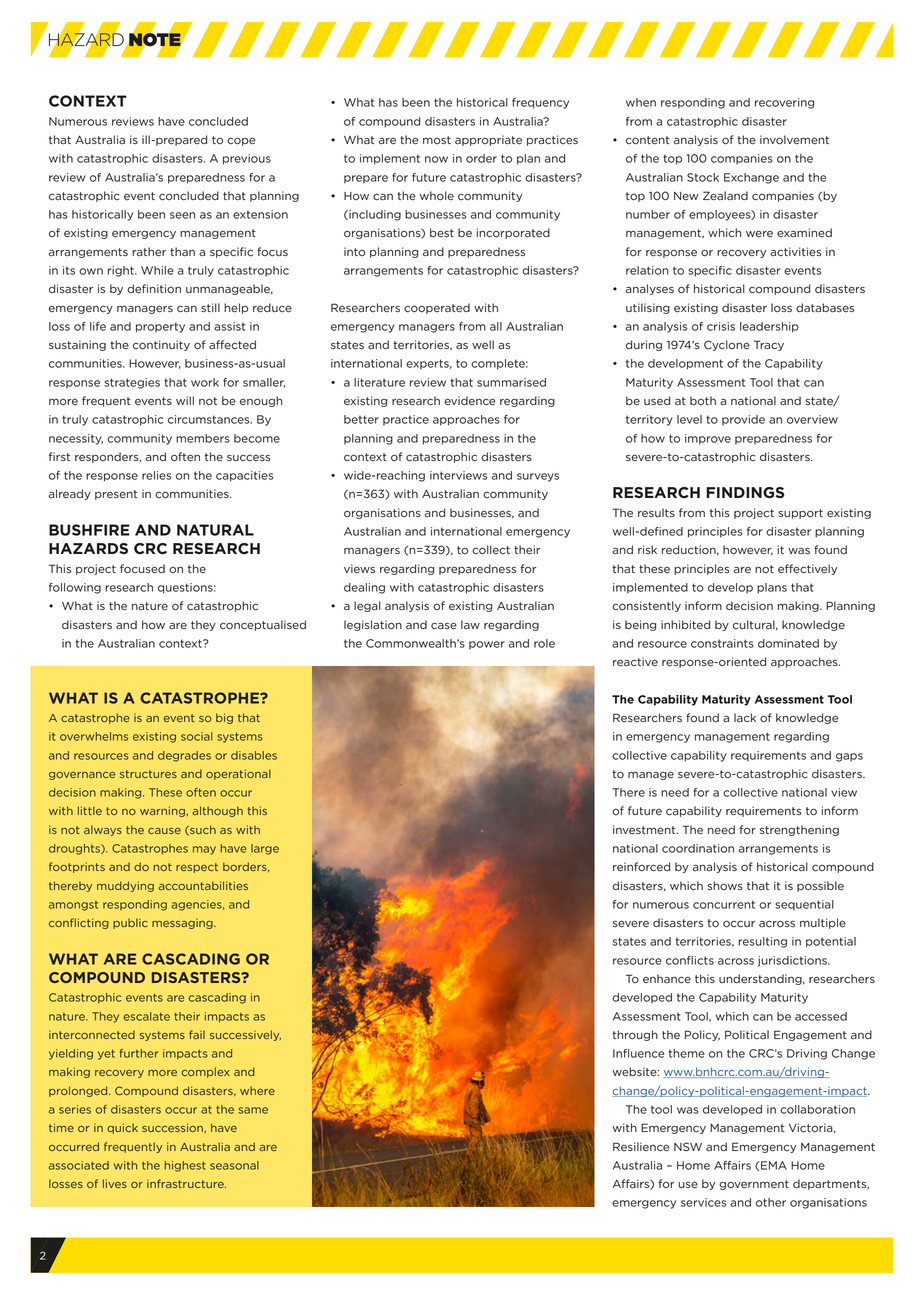 The height and width of the screenshot is (1308, 924). Describe the element at coordinates (641, 1147) in the screenshot. I see `Resilience` at that location.
